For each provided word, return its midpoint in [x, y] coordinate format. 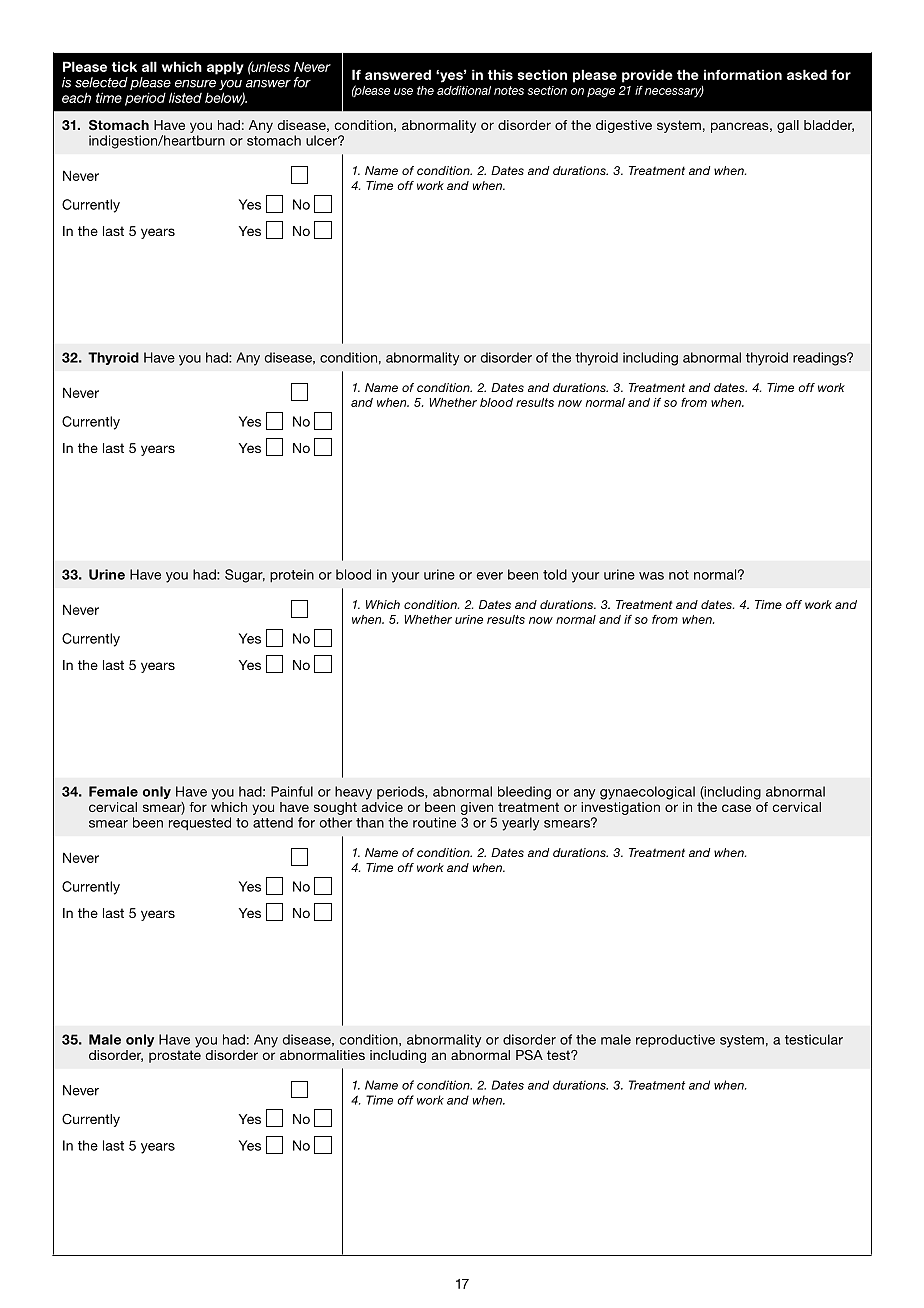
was [651, 576]
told [555, 574]
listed [185, 97]
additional [464, 90]
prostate [175, 1056]
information [743, 74]
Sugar [245, 576]
